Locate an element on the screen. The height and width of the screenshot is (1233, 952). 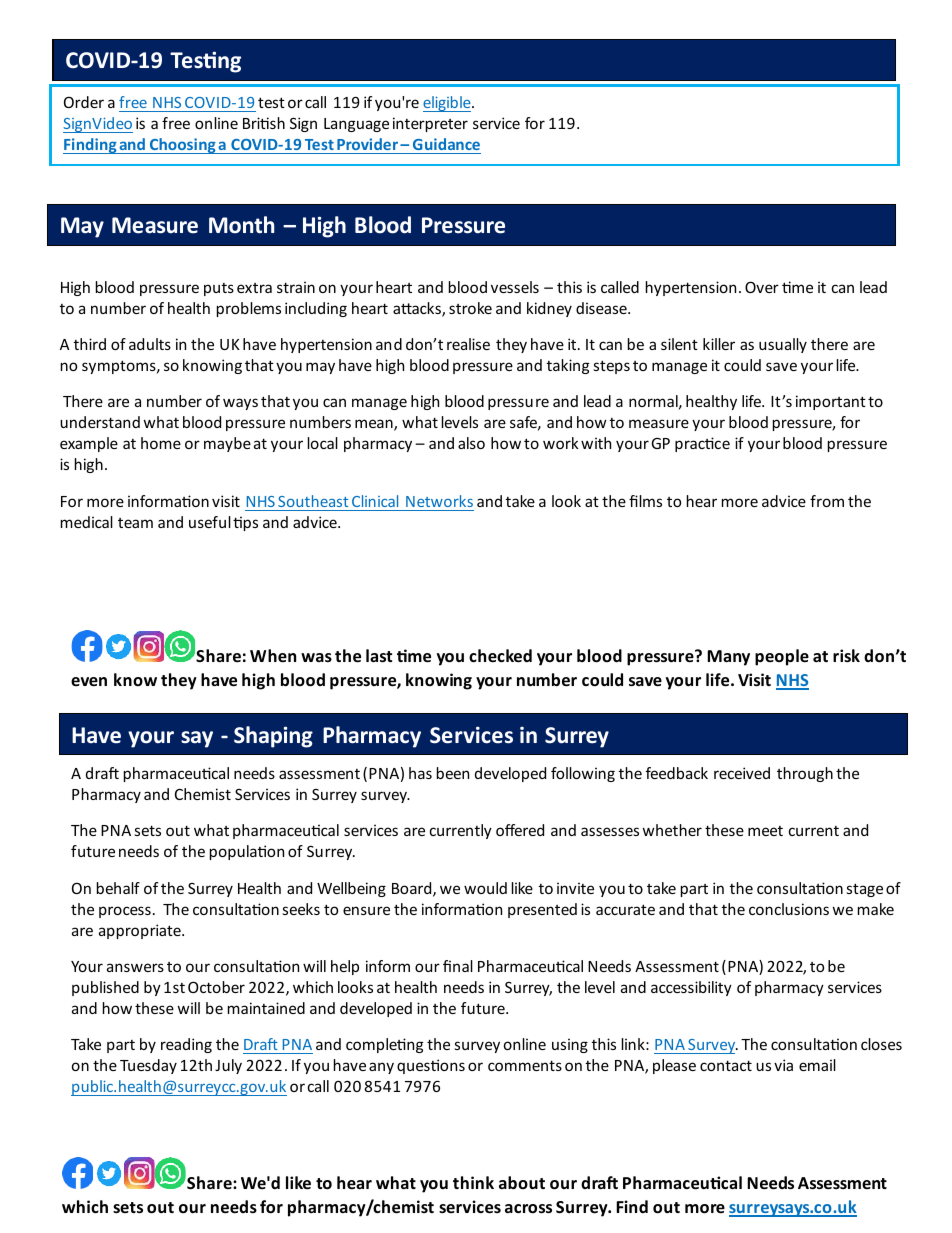
When is located at coordinates (273, 656).
